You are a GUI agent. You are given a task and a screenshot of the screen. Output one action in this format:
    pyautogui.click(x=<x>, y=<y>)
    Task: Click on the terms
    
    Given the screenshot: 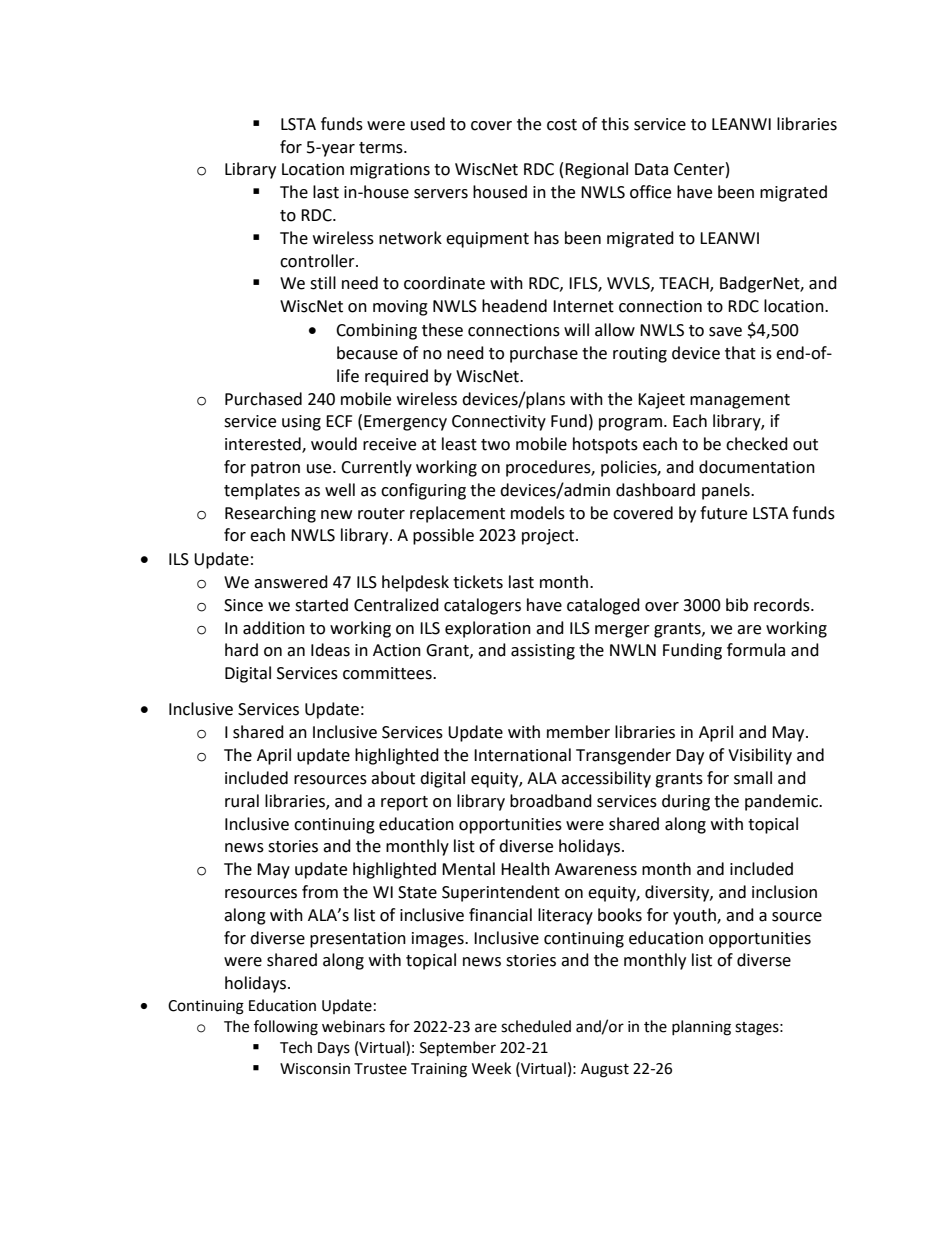 What is the action you would take?
    pyautogui.click(x=382, y=148)
